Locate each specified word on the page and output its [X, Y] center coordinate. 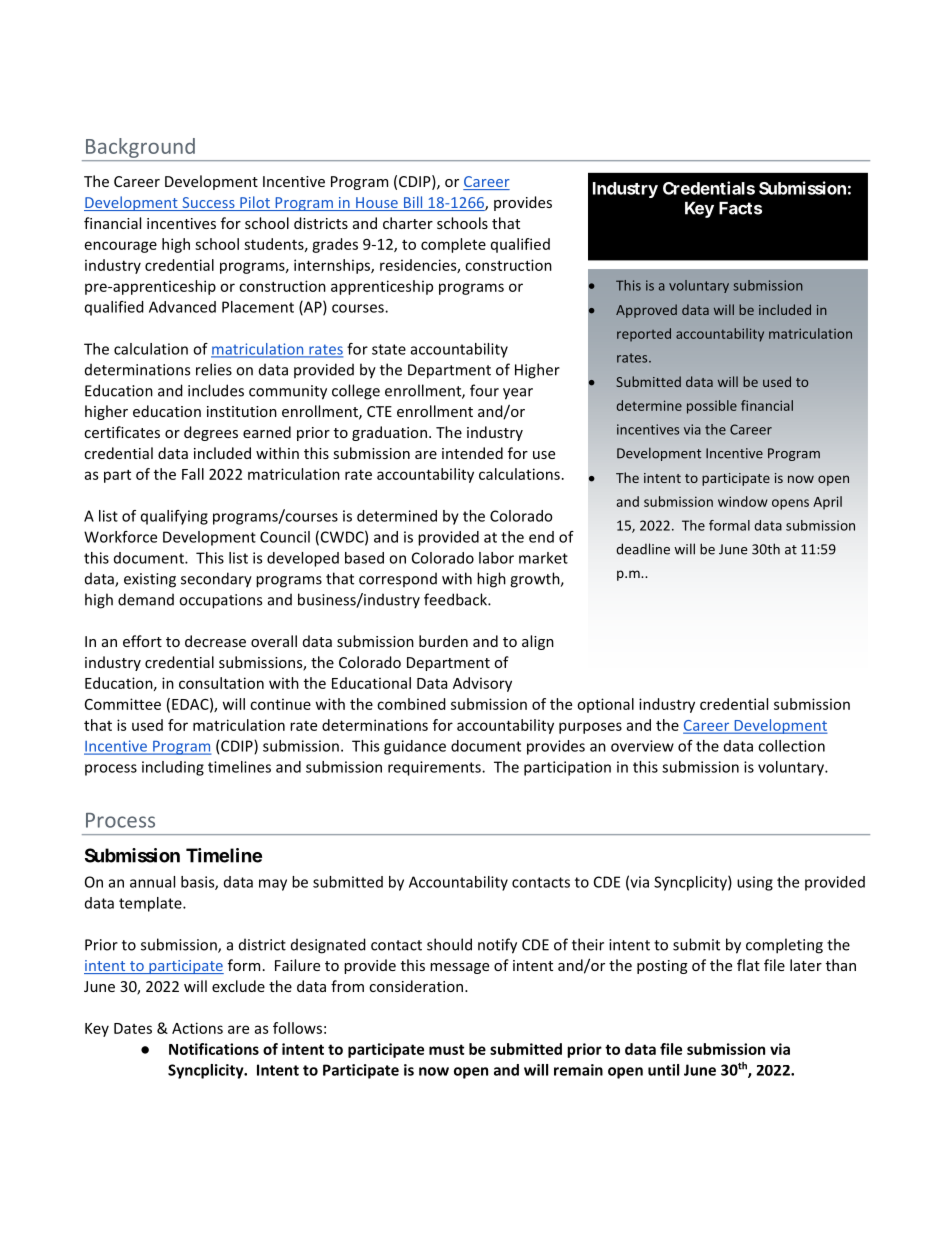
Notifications [214, 1049]
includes [216, 390]
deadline [643, 549]
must [446, 1049]
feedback [456, 599]
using [755, 883]
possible [712, 407]
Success [208, 204]
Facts [740, 208]
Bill [413, 203]
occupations [220, 601]
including [173, 768]
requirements [435, 768]
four [484, 390]
